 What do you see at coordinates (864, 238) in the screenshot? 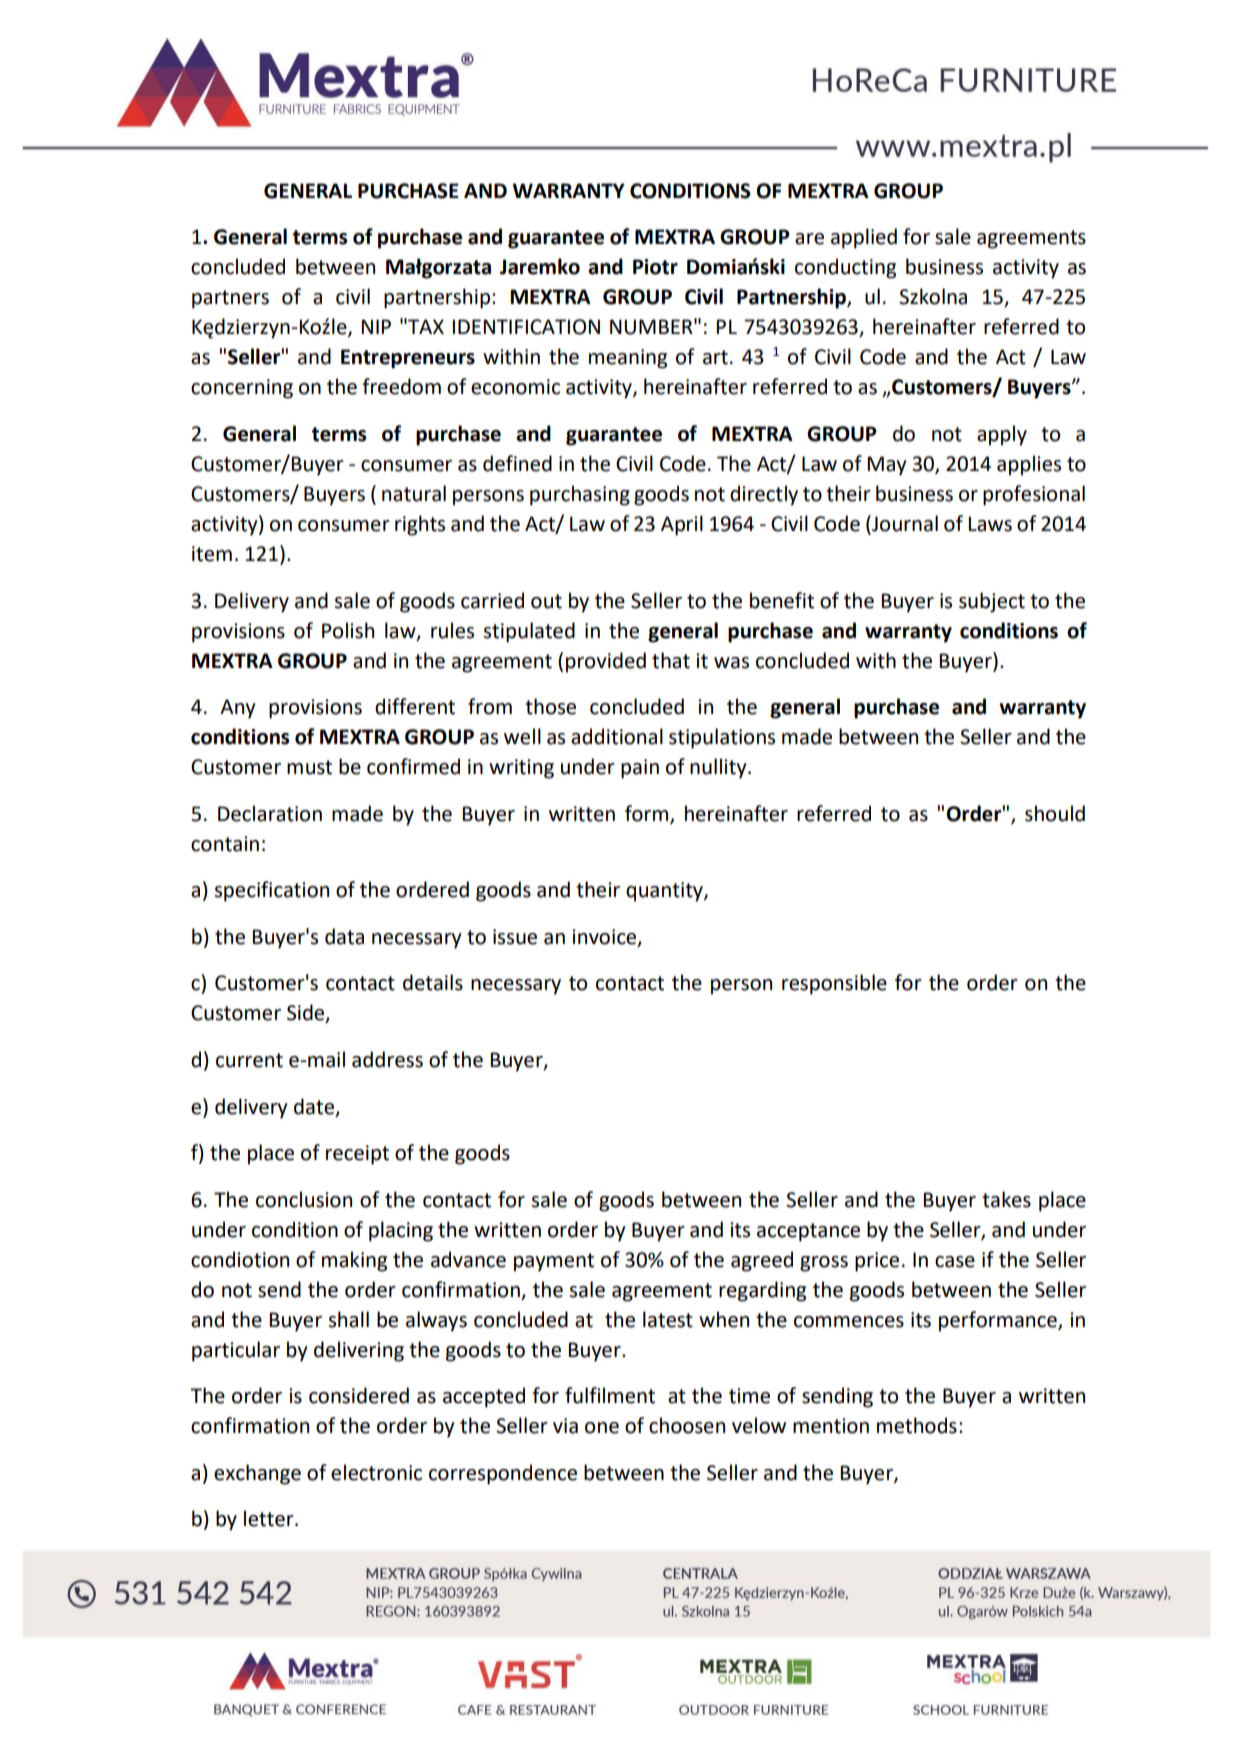
I see `applied` at bounding box center [864, 238].
